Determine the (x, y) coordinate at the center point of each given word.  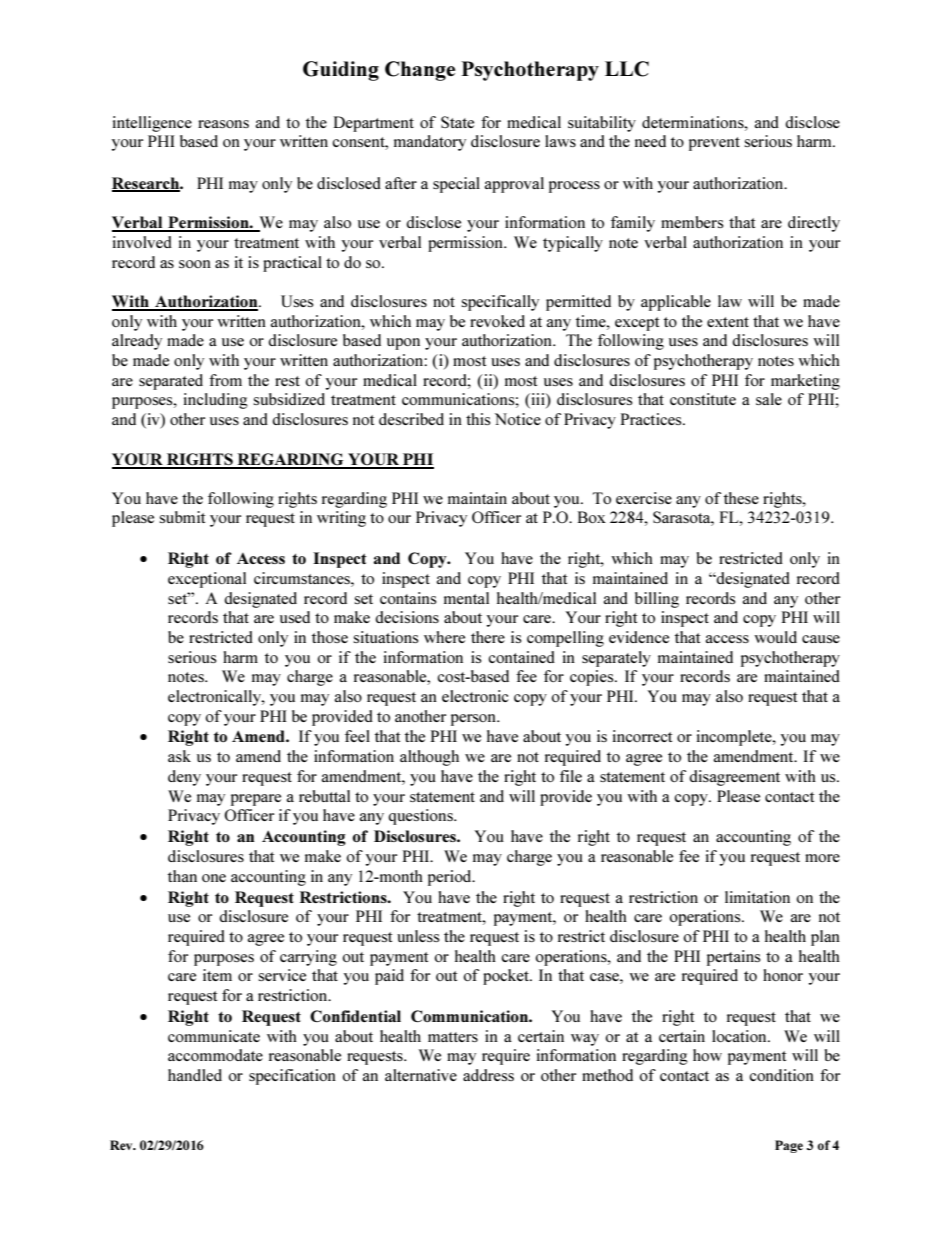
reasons (223, 124)
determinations (694, 122)
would (775, 637)
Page (789, 1146)
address (488, 1075)
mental (466, 598)
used (295, 617)
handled (195, 1075)
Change (420, 71)
